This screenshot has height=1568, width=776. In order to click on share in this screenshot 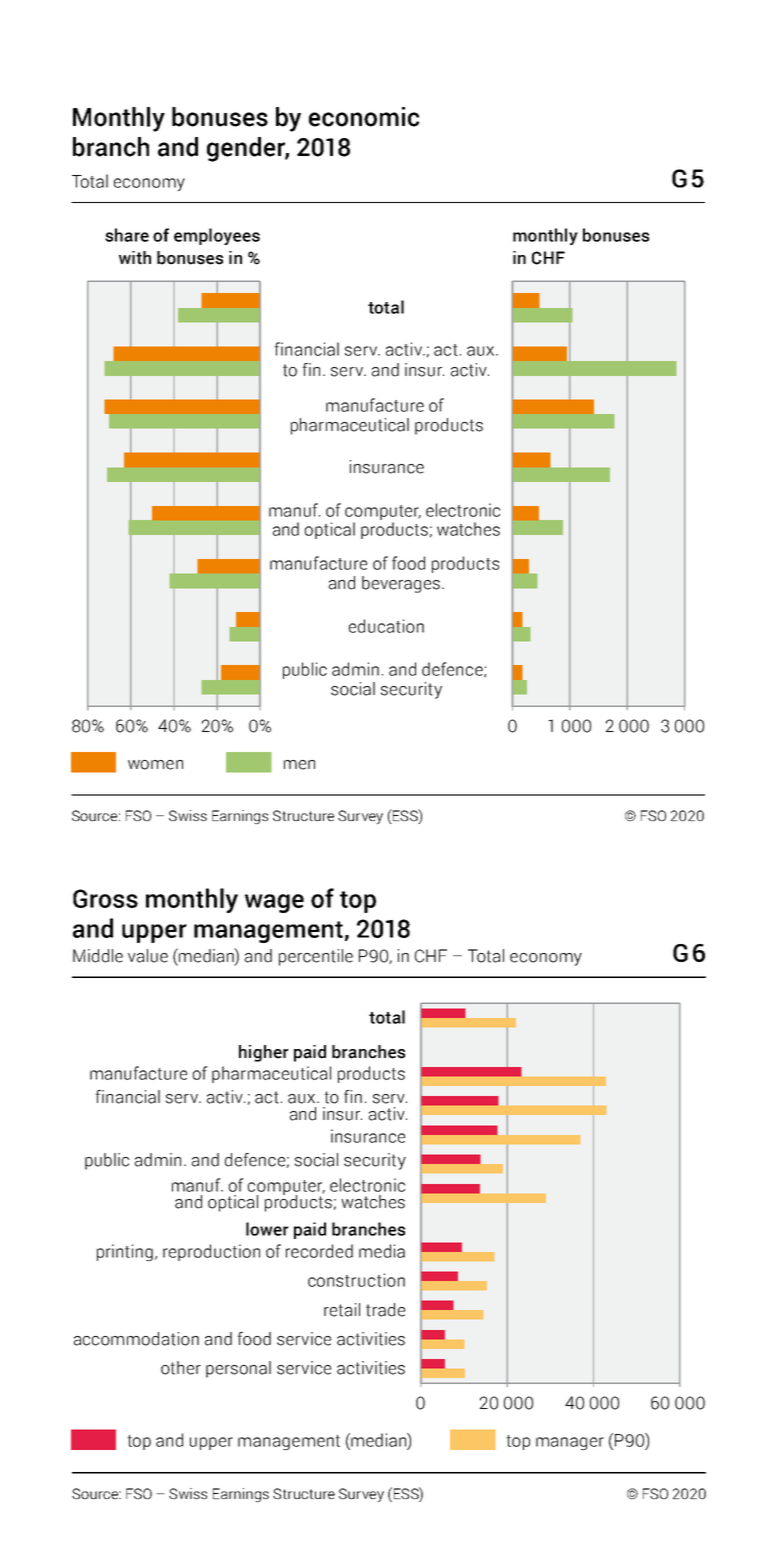, I will do `click(127, 235)`.
